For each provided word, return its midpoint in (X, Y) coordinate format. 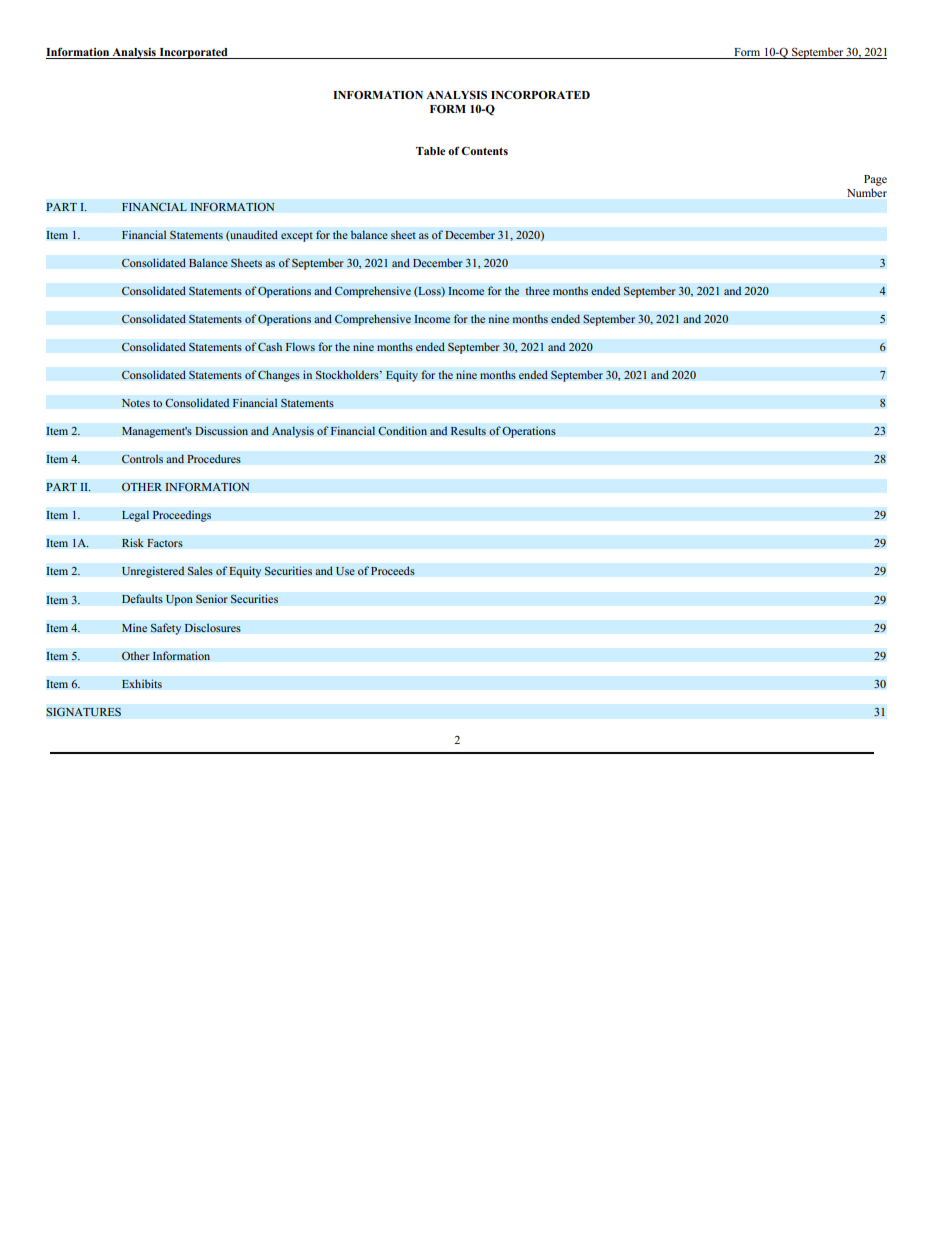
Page (875, 180)
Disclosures (212, 628)
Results (468, 431)
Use (345, 571)
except (297, 237)
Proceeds (393, 571)
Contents (484, 150)
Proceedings (181, 516)
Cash (270, 347)
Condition (402, 431)
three (537, 290)
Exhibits (142, 684)
